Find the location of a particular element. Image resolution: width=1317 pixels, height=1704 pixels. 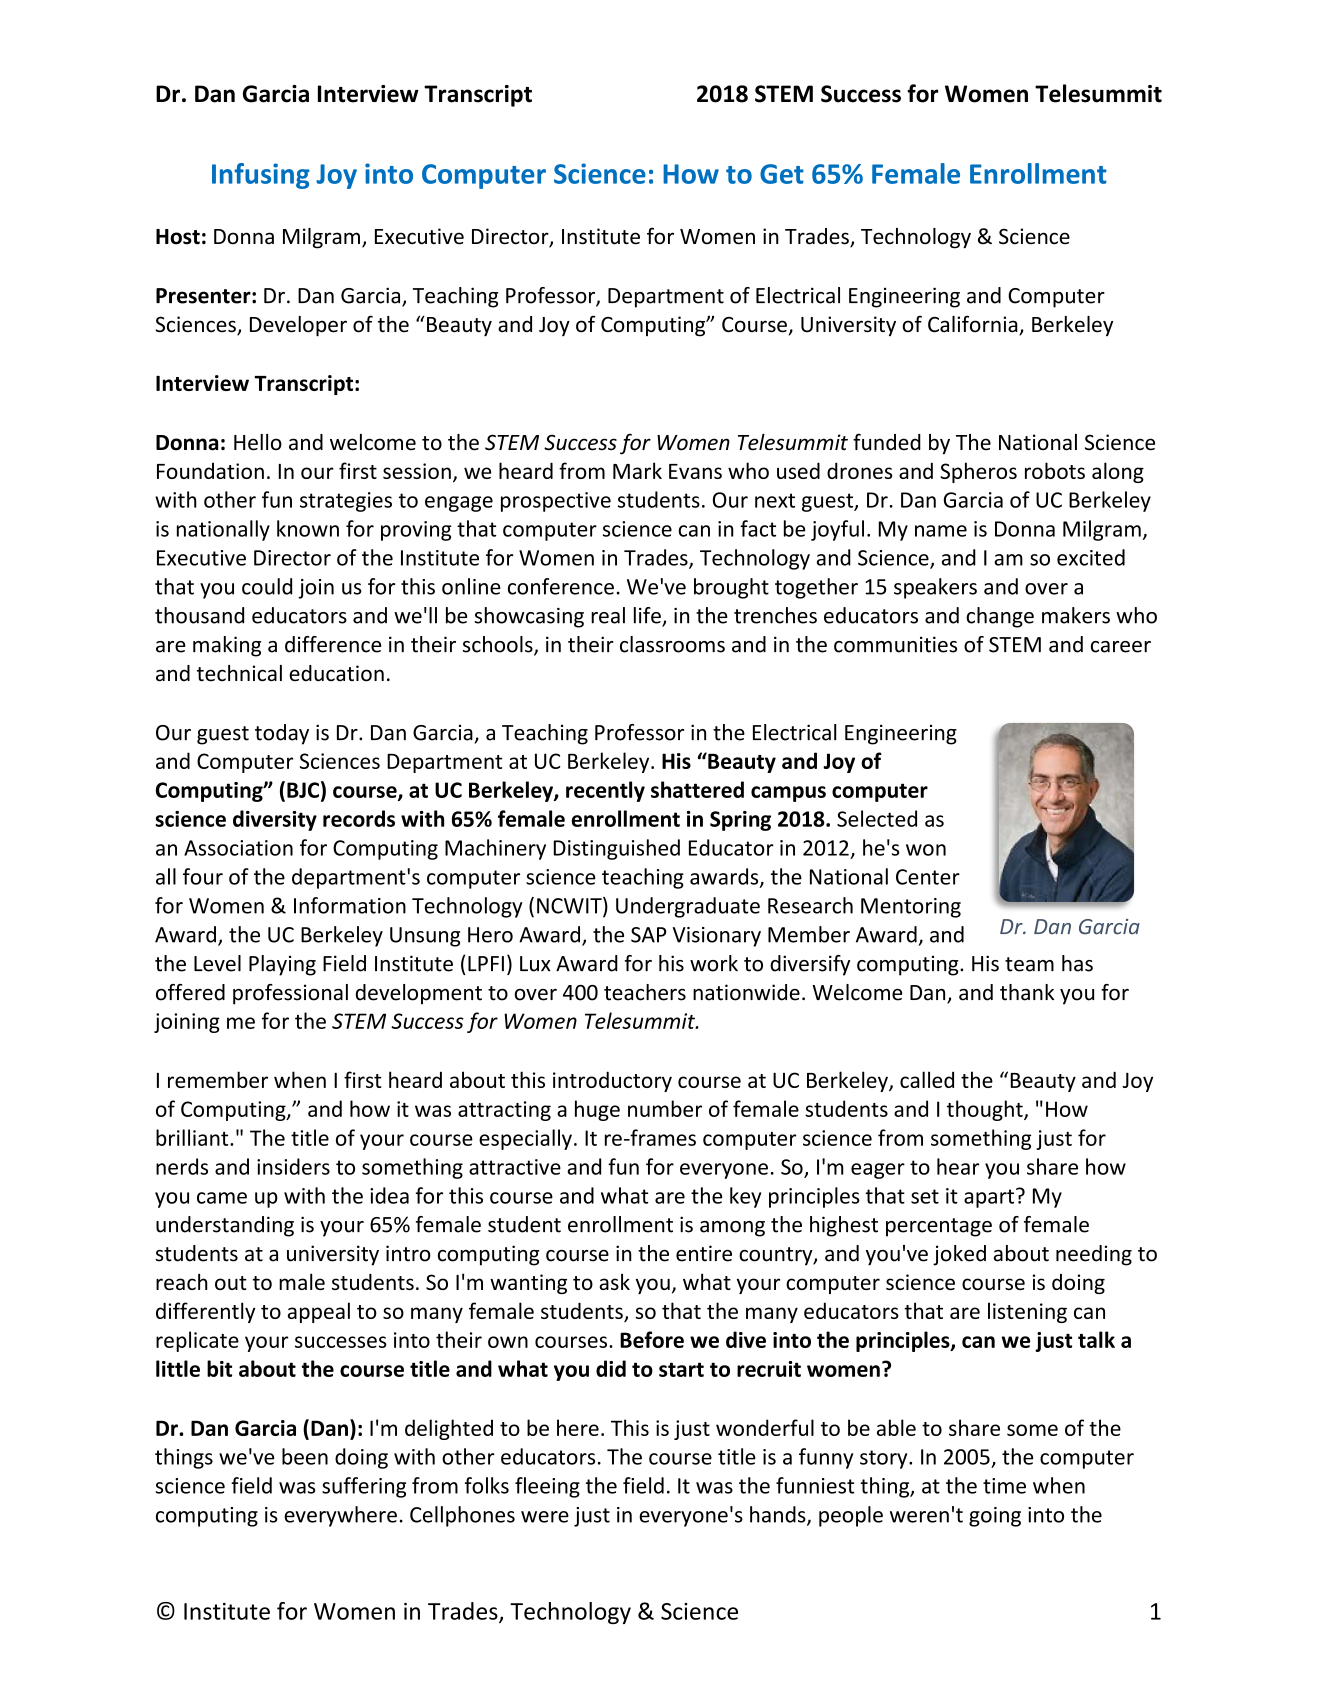

Distinguished is located at coordinates (616, 849).
